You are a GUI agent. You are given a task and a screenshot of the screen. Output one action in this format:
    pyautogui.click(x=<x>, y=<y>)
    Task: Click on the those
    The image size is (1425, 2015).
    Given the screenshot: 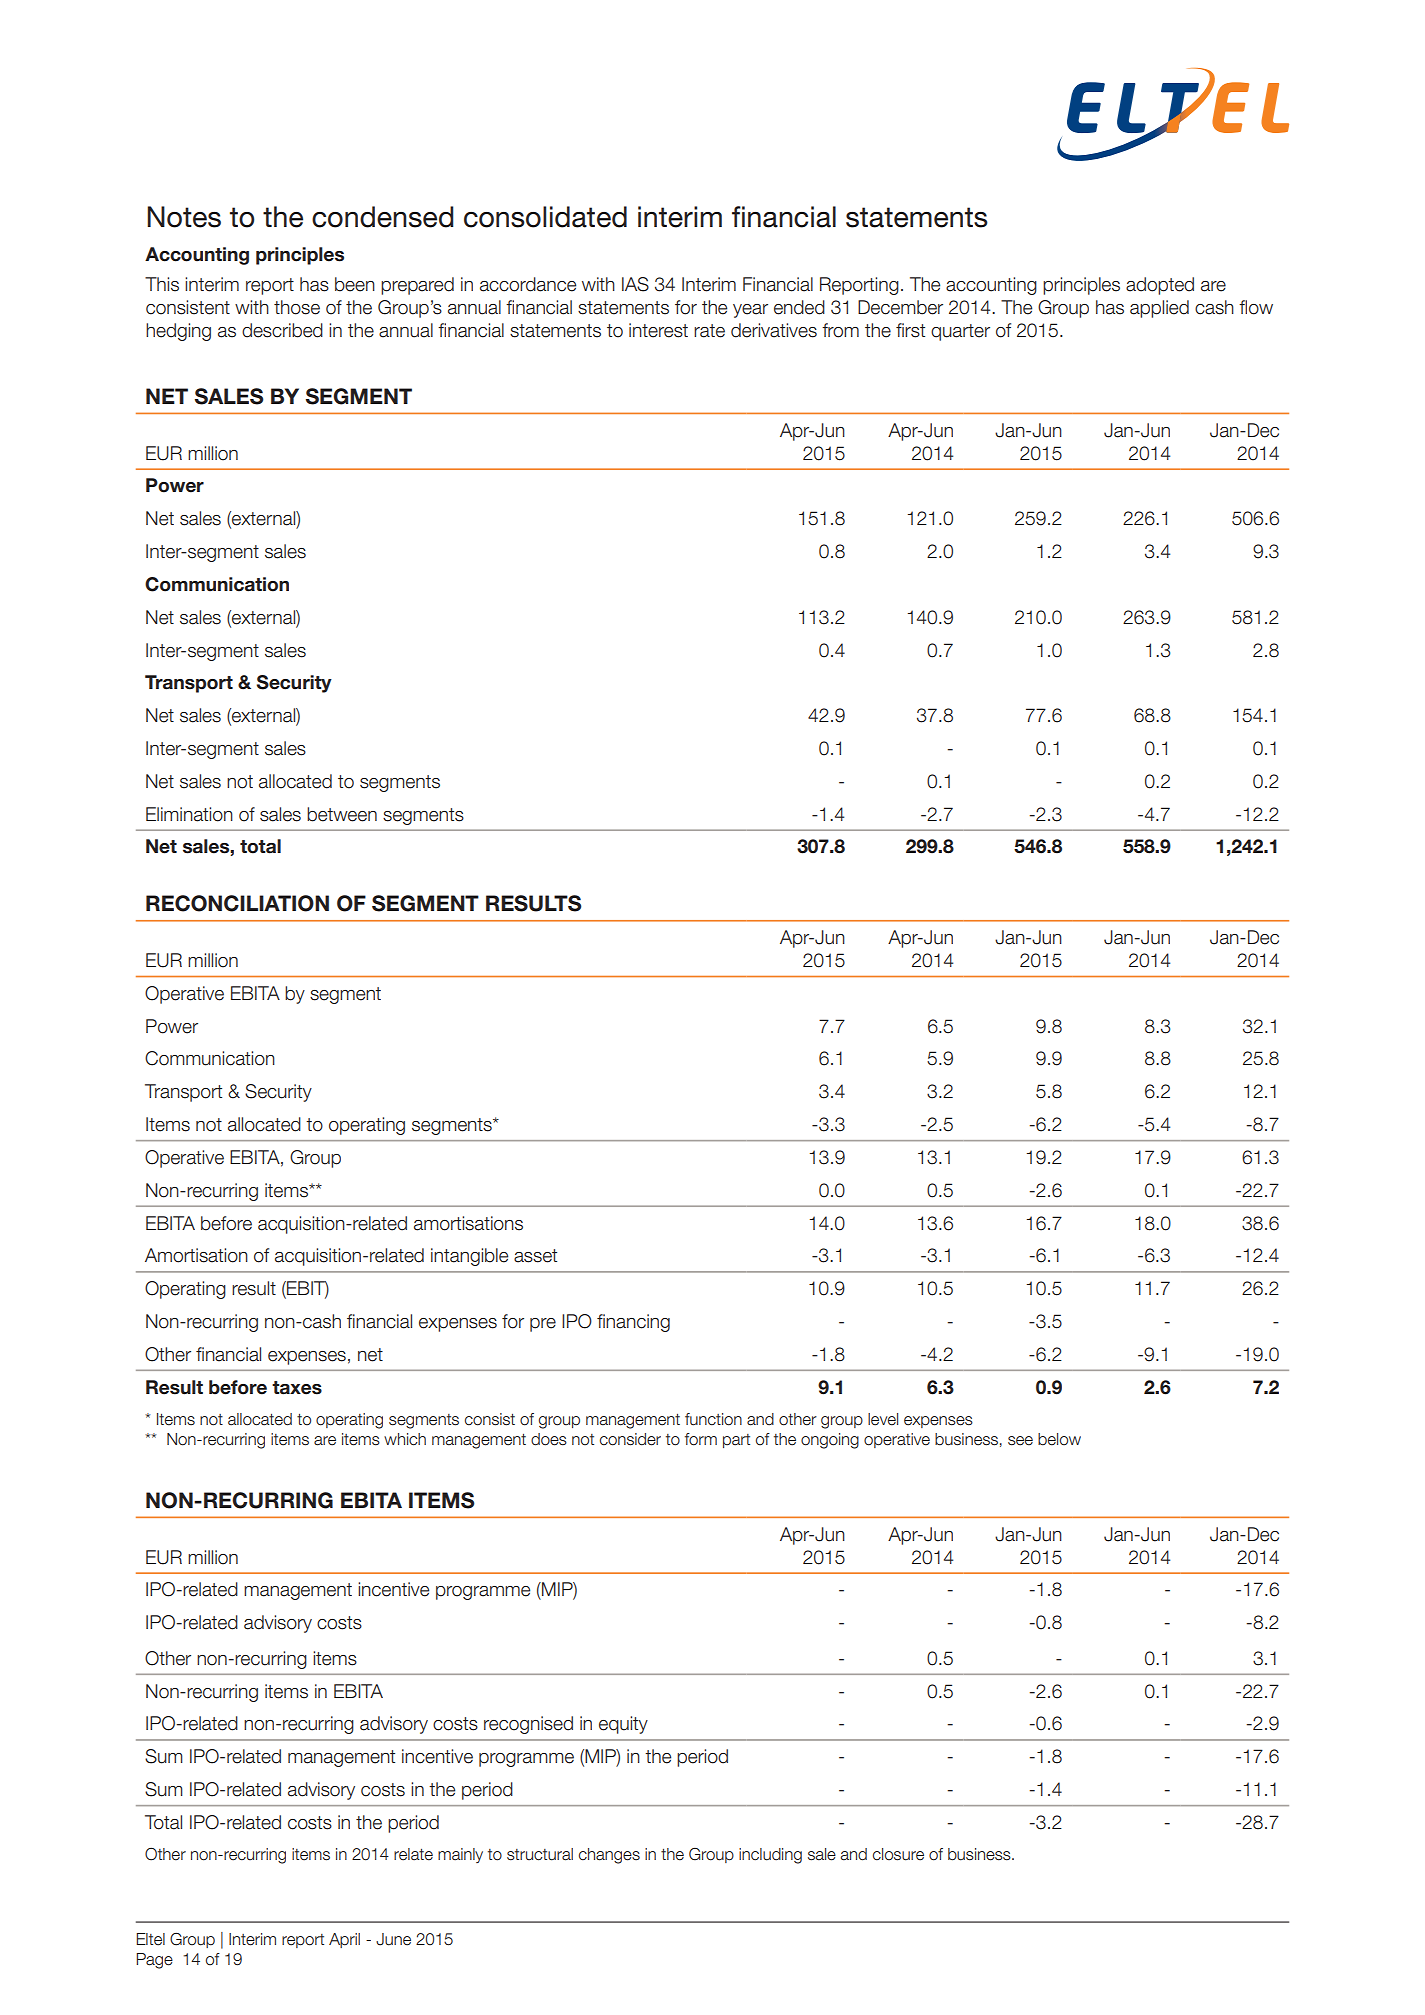 What is the action you would take?
    pyautogui.click(x=297, y=307)
